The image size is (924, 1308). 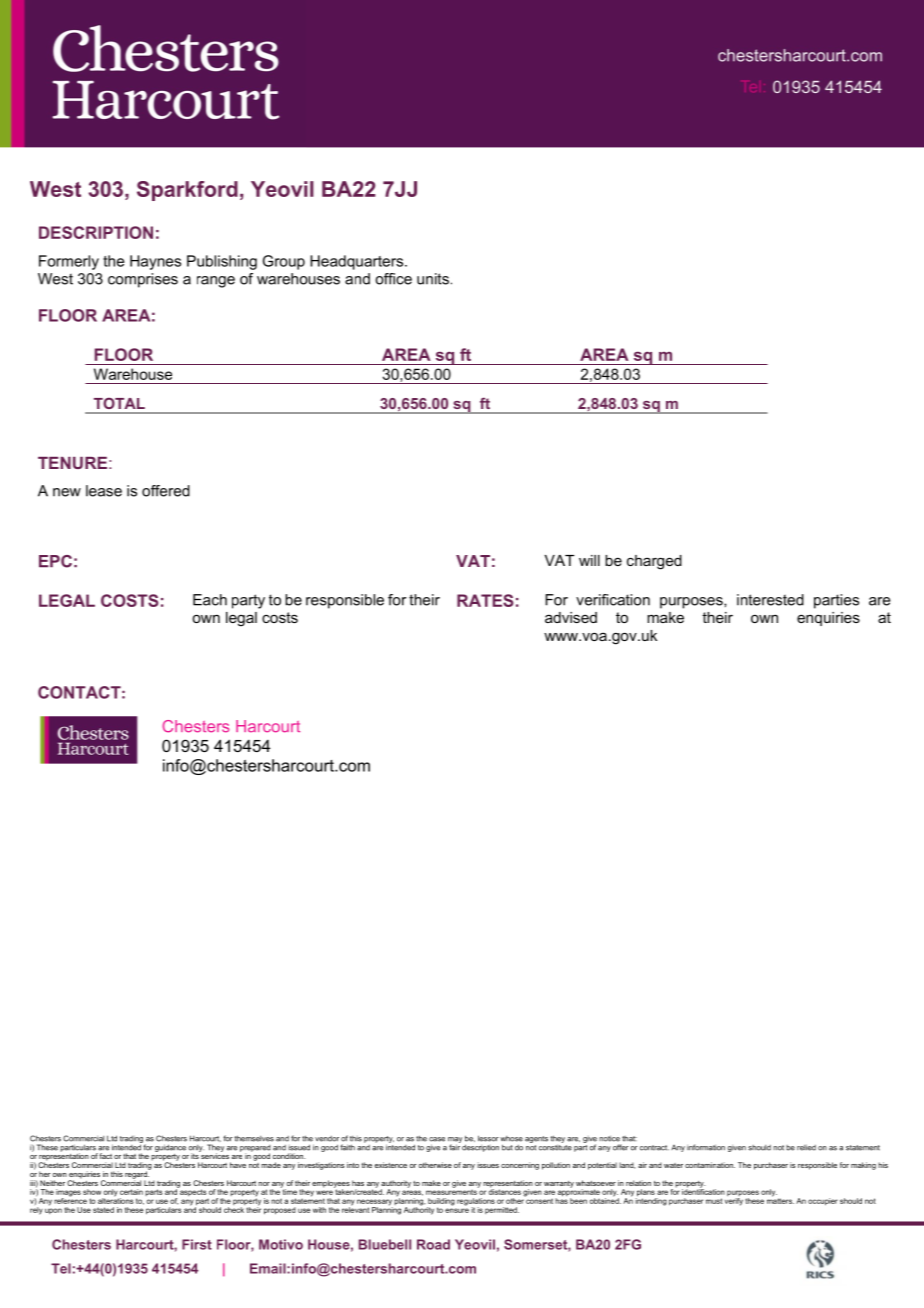 I want to click on ensure, so click(x=457, y=1210).
